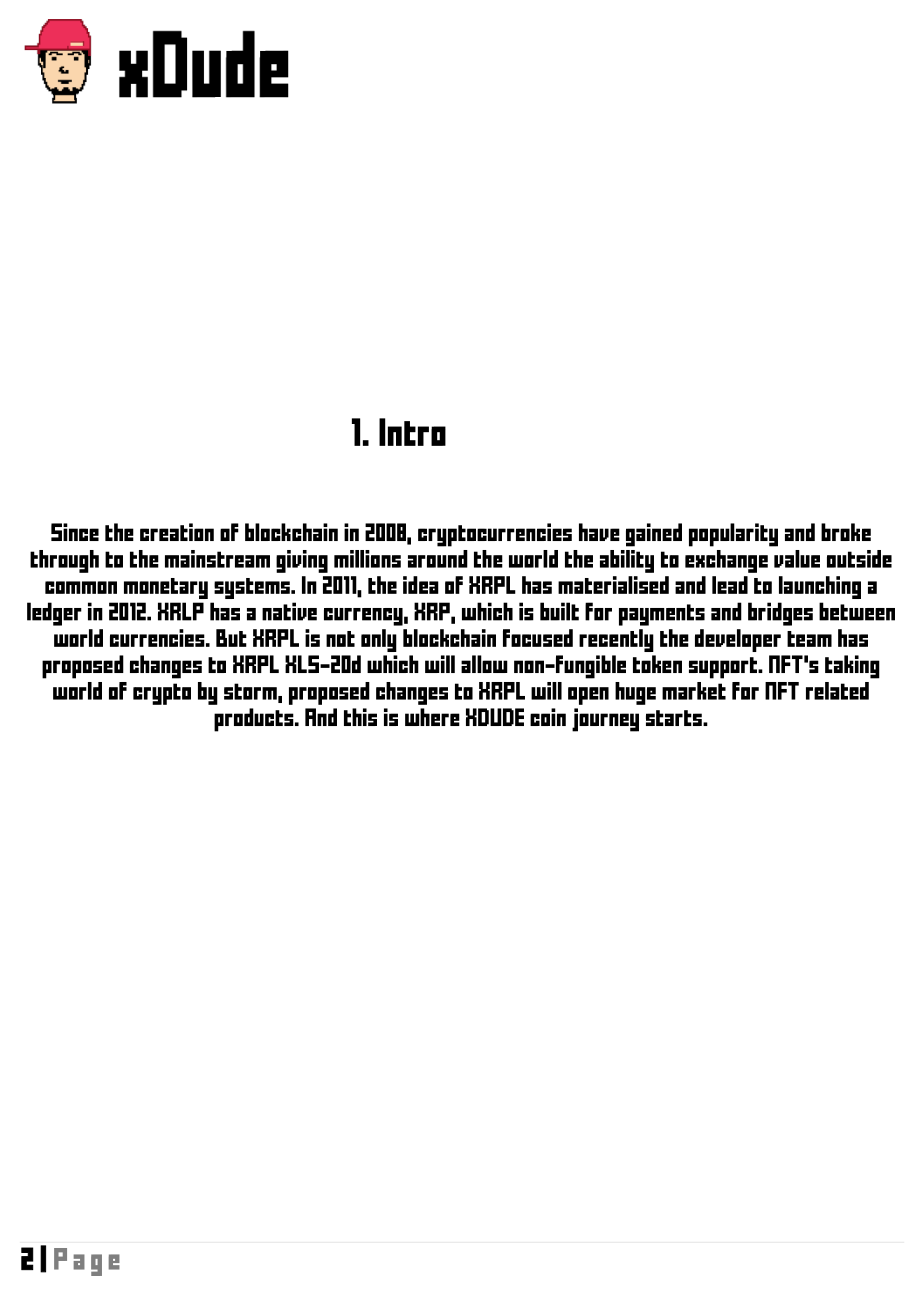  I want to click on have, so click(599, 532).
